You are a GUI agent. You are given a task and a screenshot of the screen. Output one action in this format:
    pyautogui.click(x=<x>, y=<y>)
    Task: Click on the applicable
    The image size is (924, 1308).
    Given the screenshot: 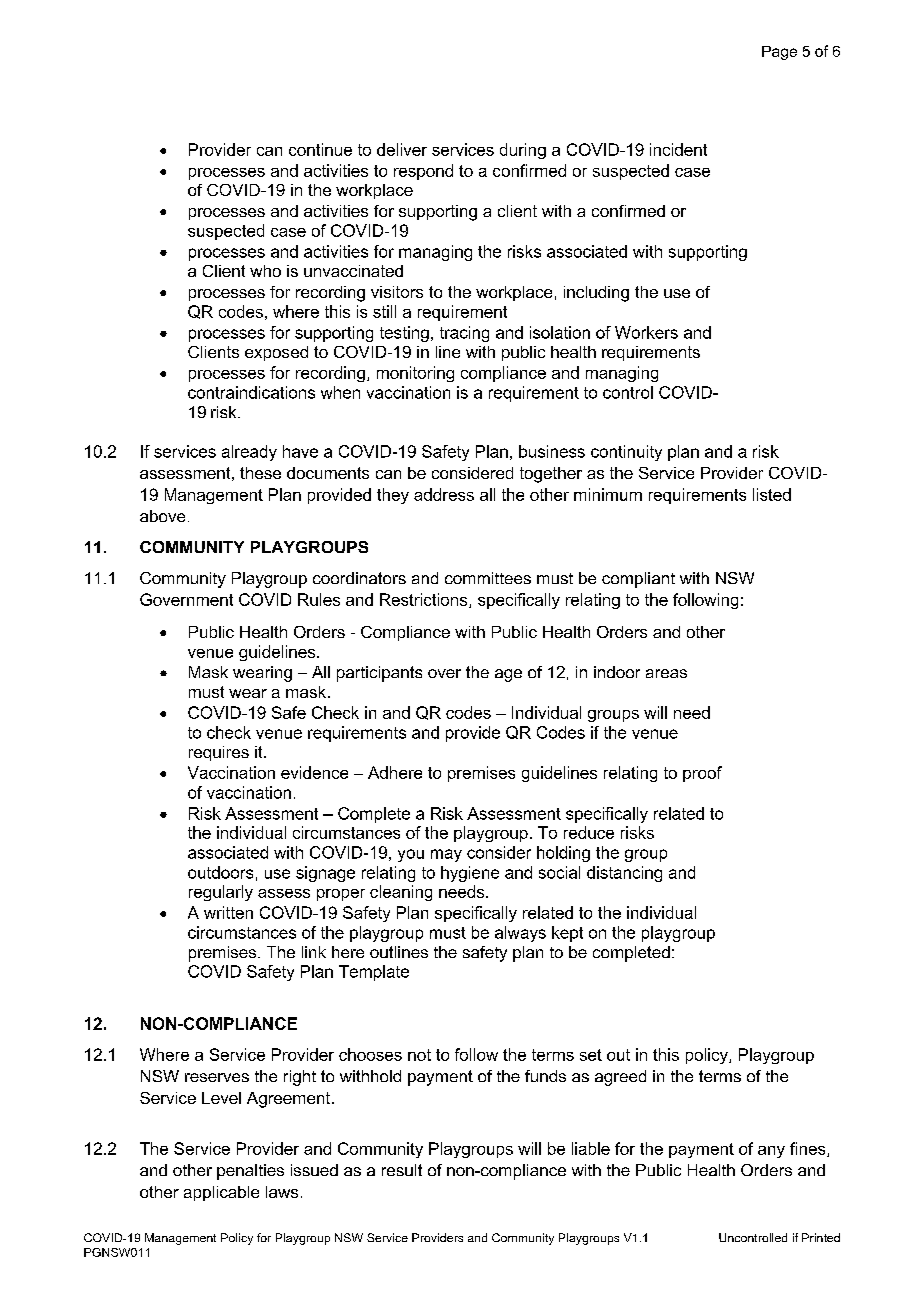 What is the action you would take?
    pyautogui.click(x=221, y=1193)
